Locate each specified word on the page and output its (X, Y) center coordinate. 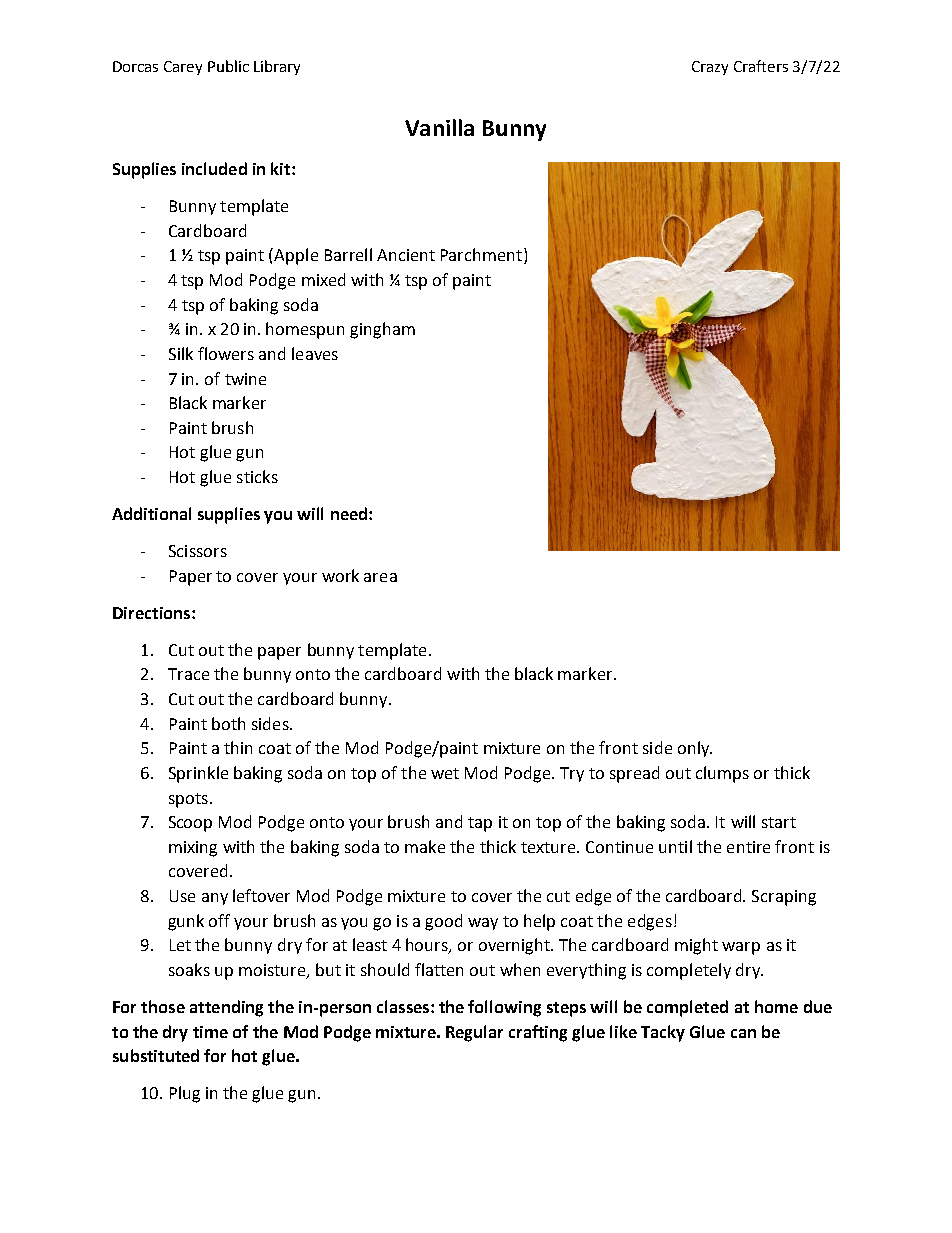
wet (445, 773)
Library (277, 67)
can (743, 1033)
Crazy (710, 68)
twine (245, 379)
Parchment (481, 254)
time (210, 1032)
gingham (382, 330)
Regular (474, 1033)
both (228, 723)
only (695, 749)
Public (228, 66)
